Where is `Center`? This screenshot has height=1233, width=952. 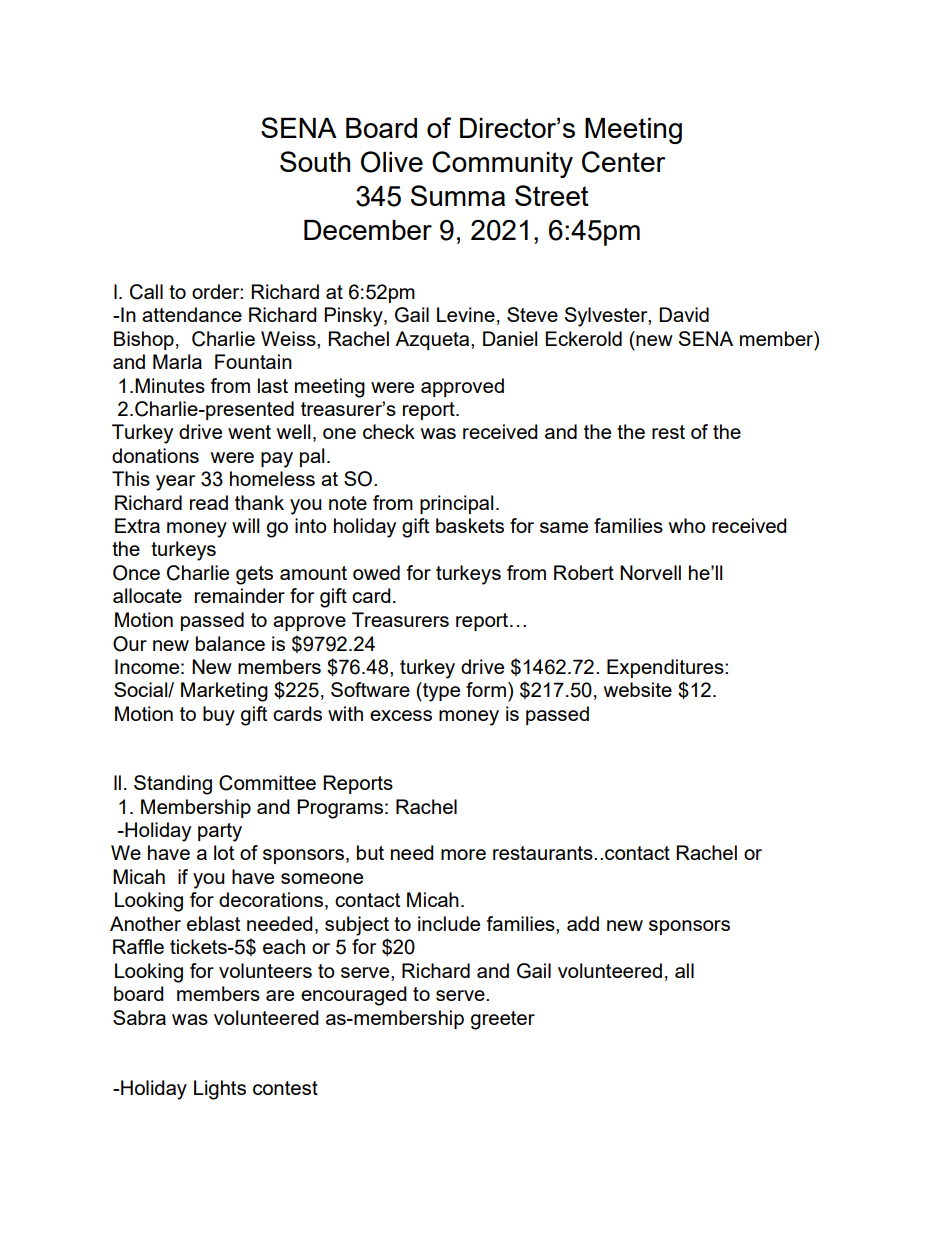 Center is located at coordinates (624, 162).
